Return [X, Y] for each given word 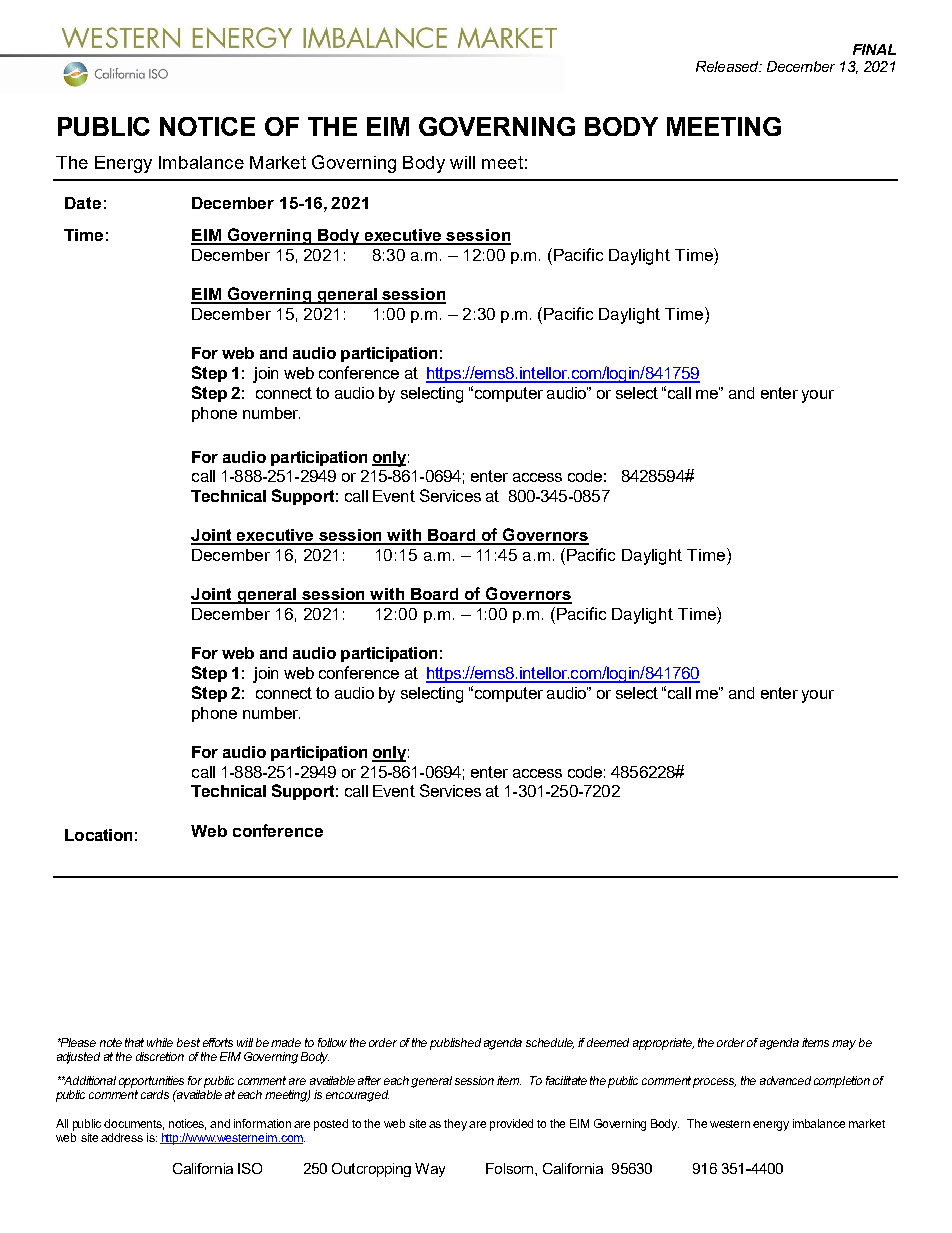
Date [83, 203]
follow [332, 1042]
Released [728, 66]
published [455, 1044]
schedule [550, 1043]
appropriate [663, 1044]
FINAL [874, 49]
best [188, 1042]
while [160, 1042]
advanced [785, 1080]
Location [98, 835]
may [844, 1045]
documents [134, 1124]
